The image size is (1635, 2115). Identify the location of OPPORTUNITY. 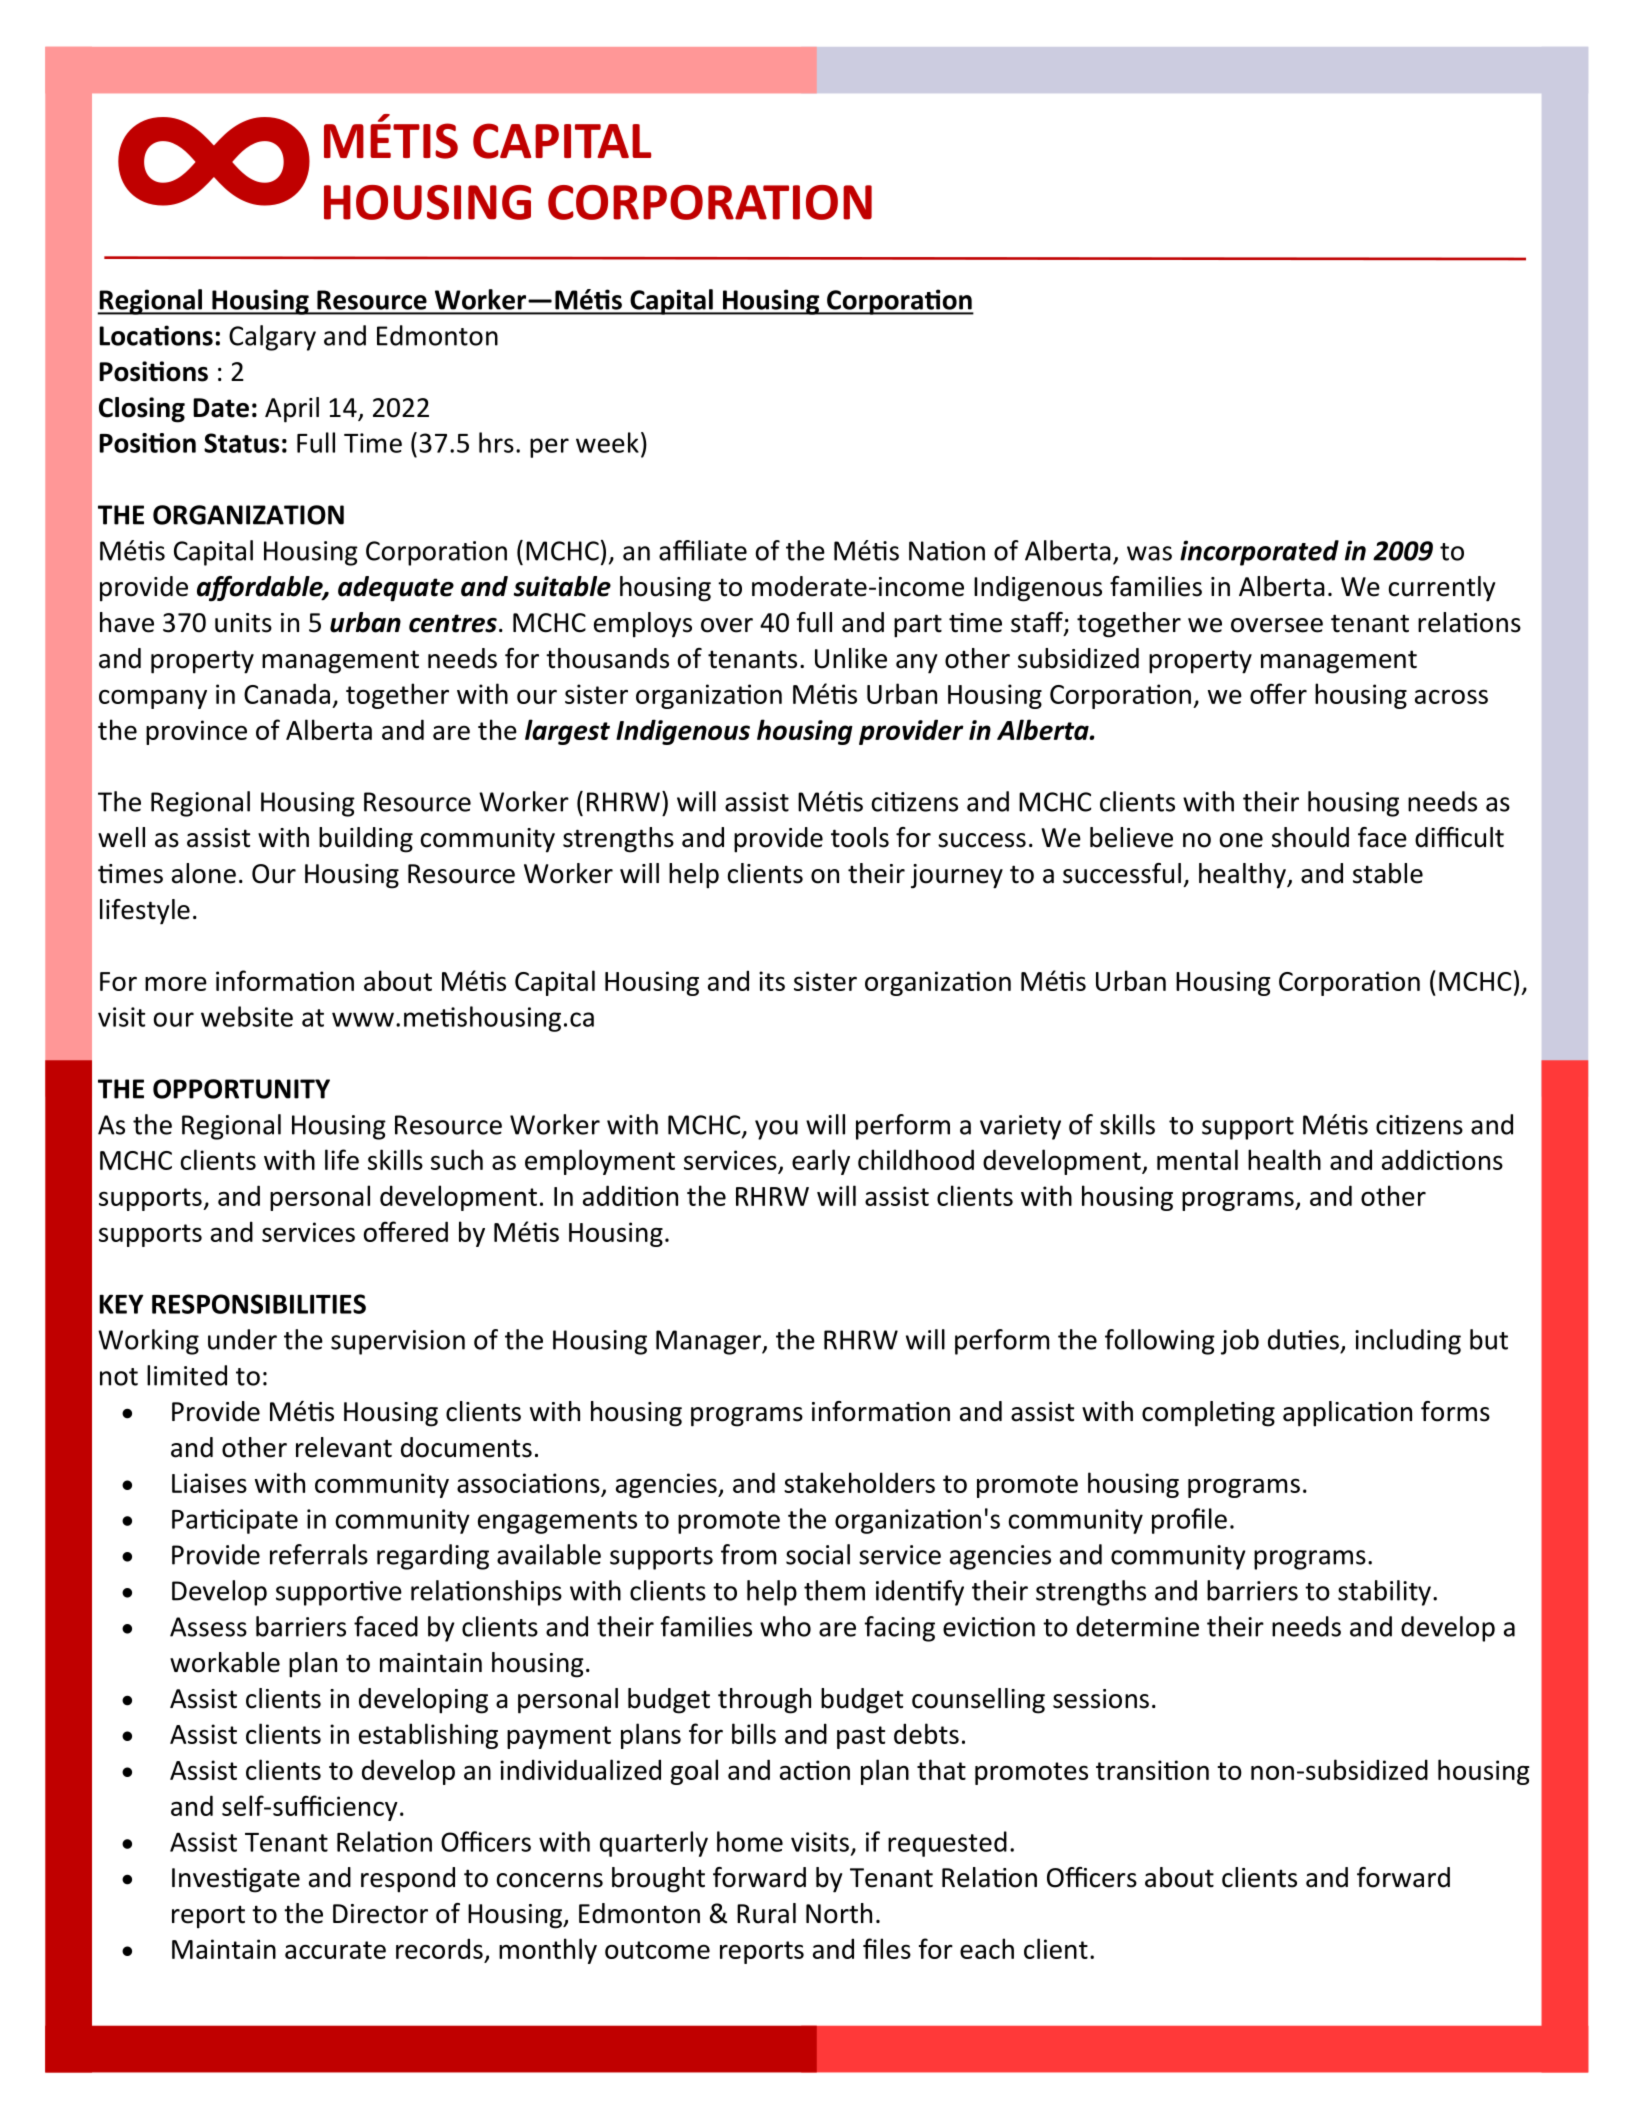
(241, 1089).
